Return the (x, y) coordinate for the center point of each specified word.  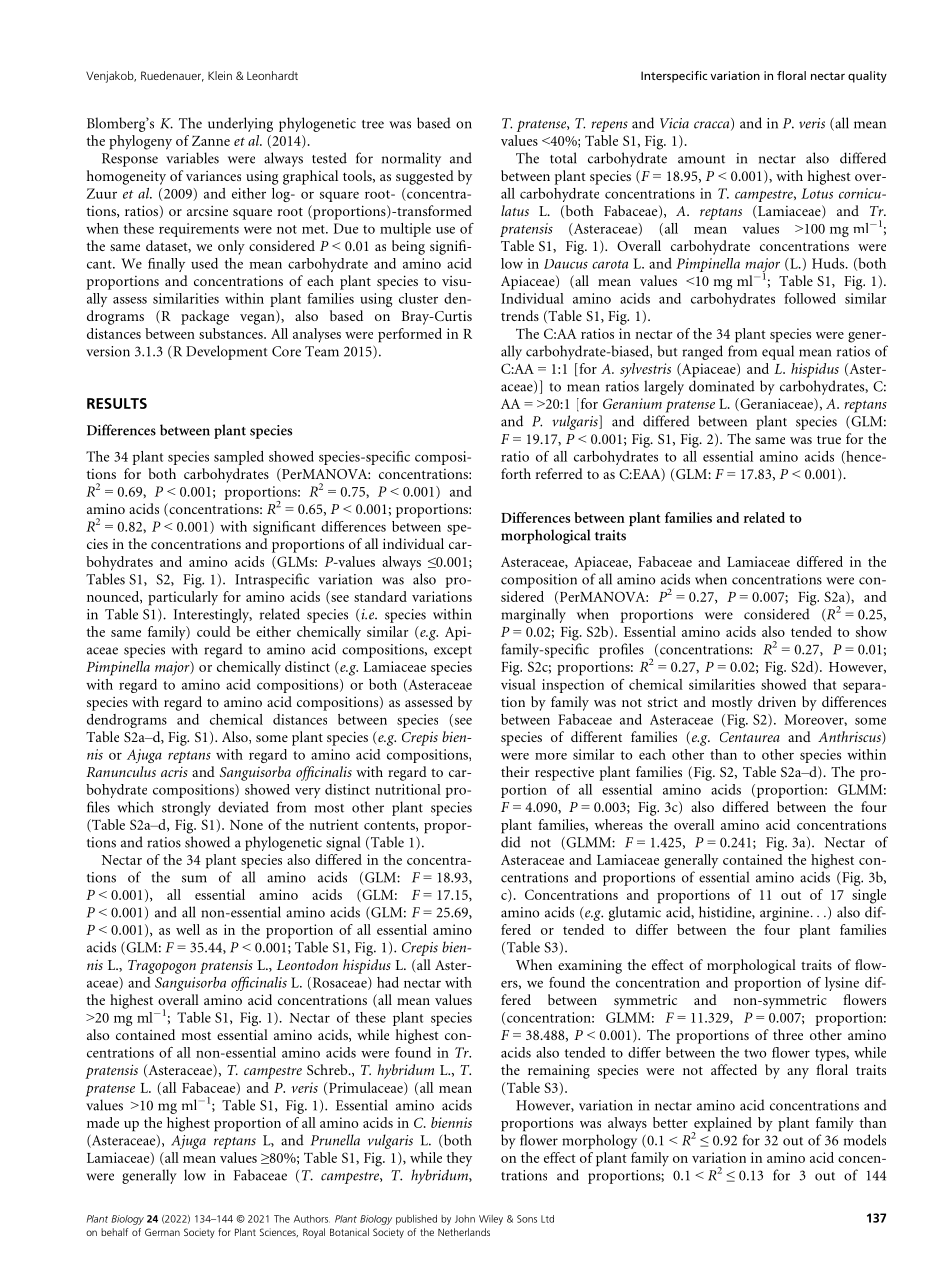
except (453, 652)
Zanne (211, 141)
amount (701, 159)
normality (411, 159)
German (162, 1232)
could (214, 631)
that (824, 684)
